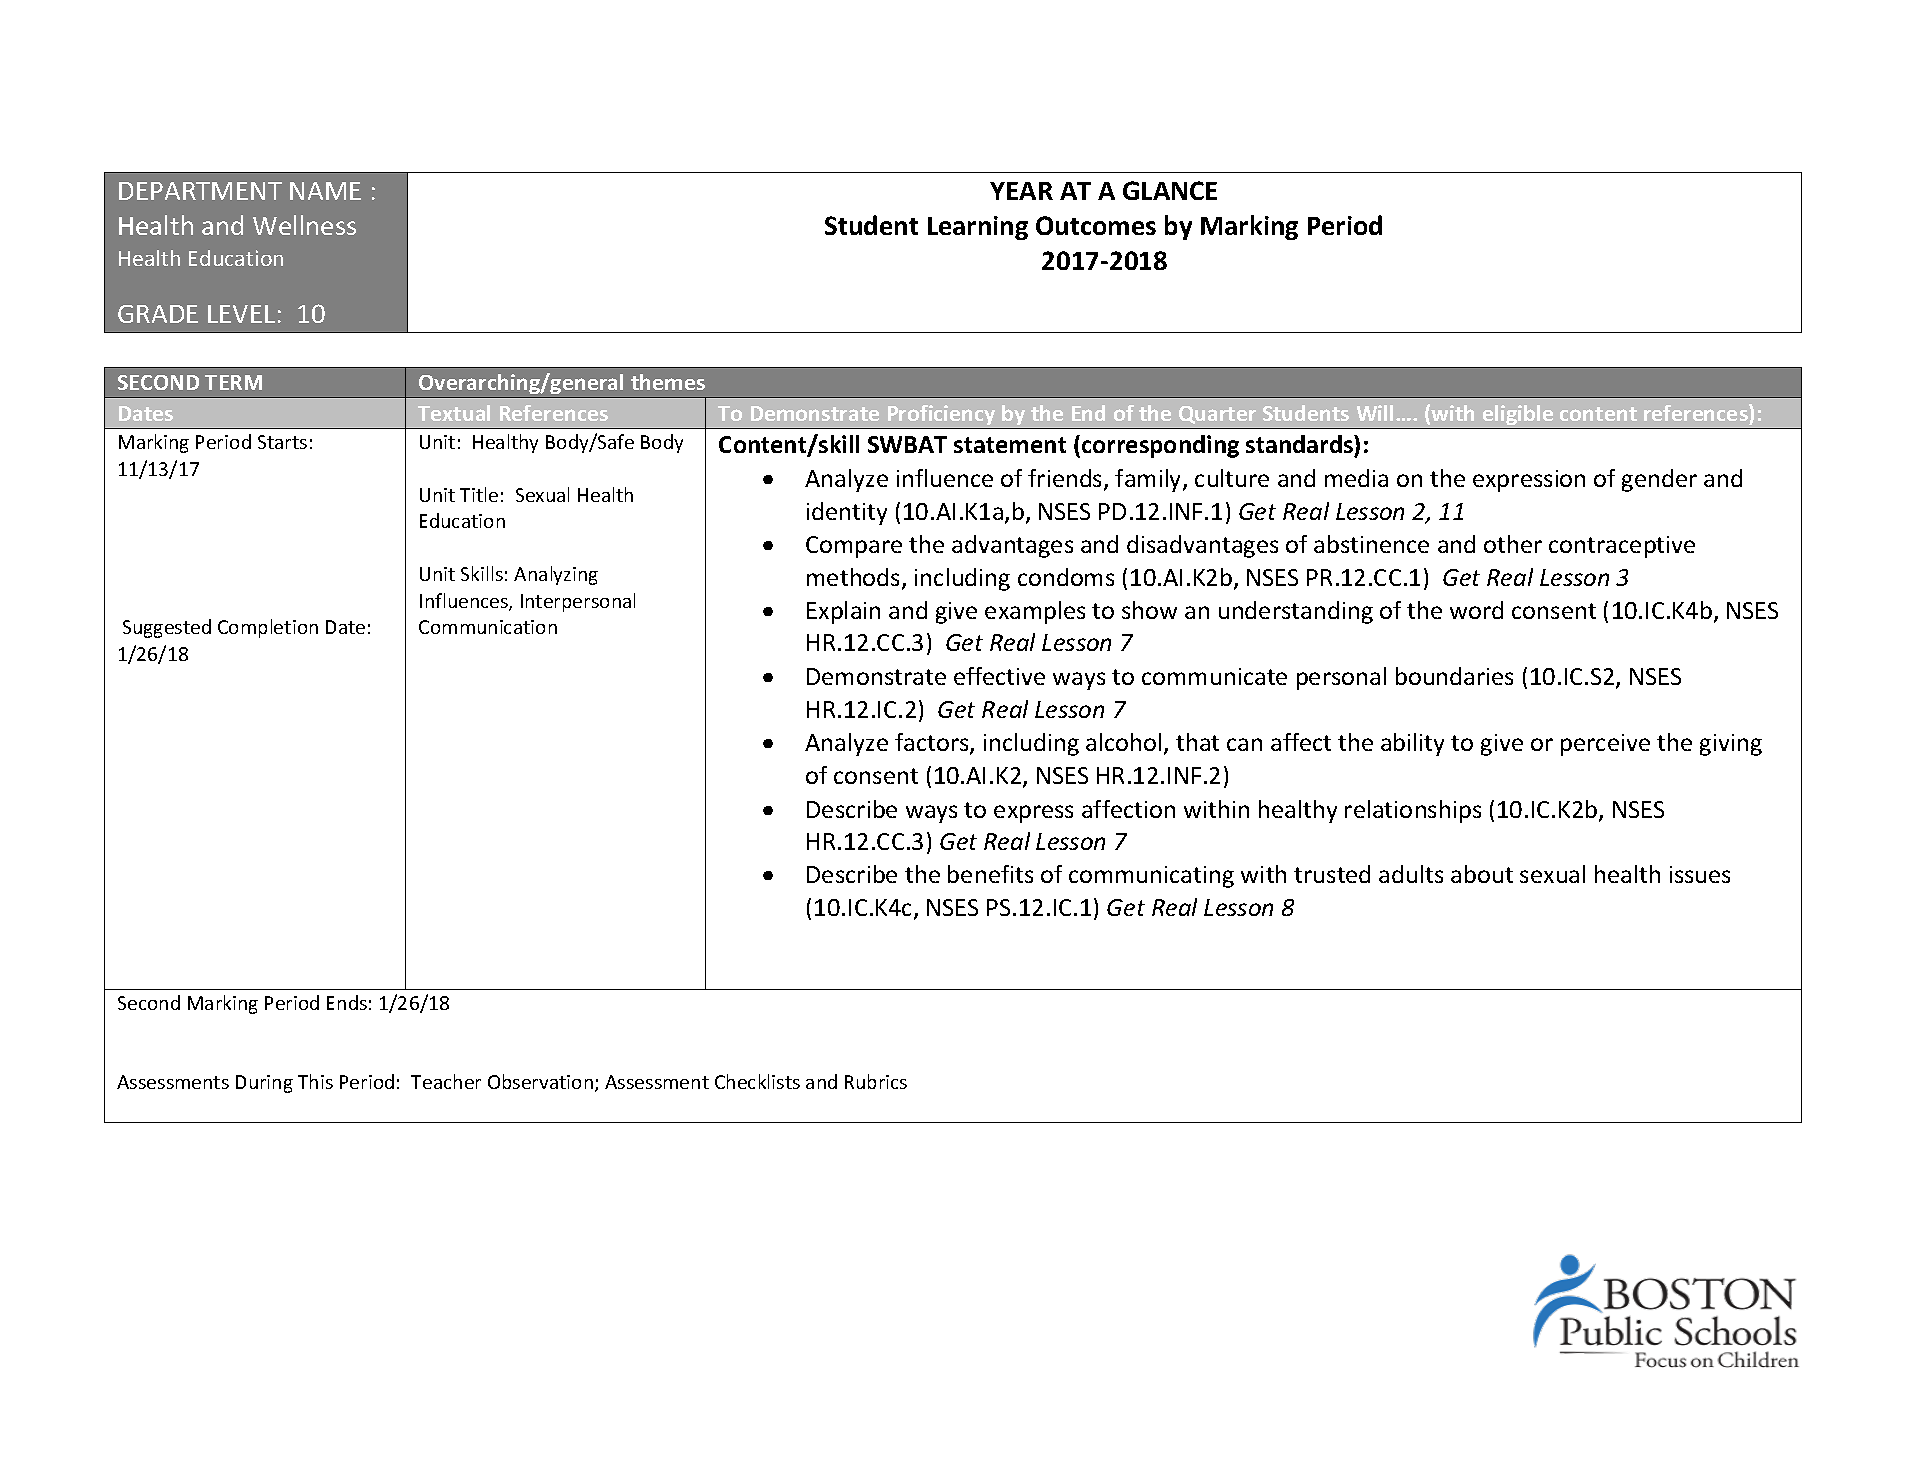  Describe the element at coordinates (1035, 612) in the screenshot. I see `examples` at that location.
